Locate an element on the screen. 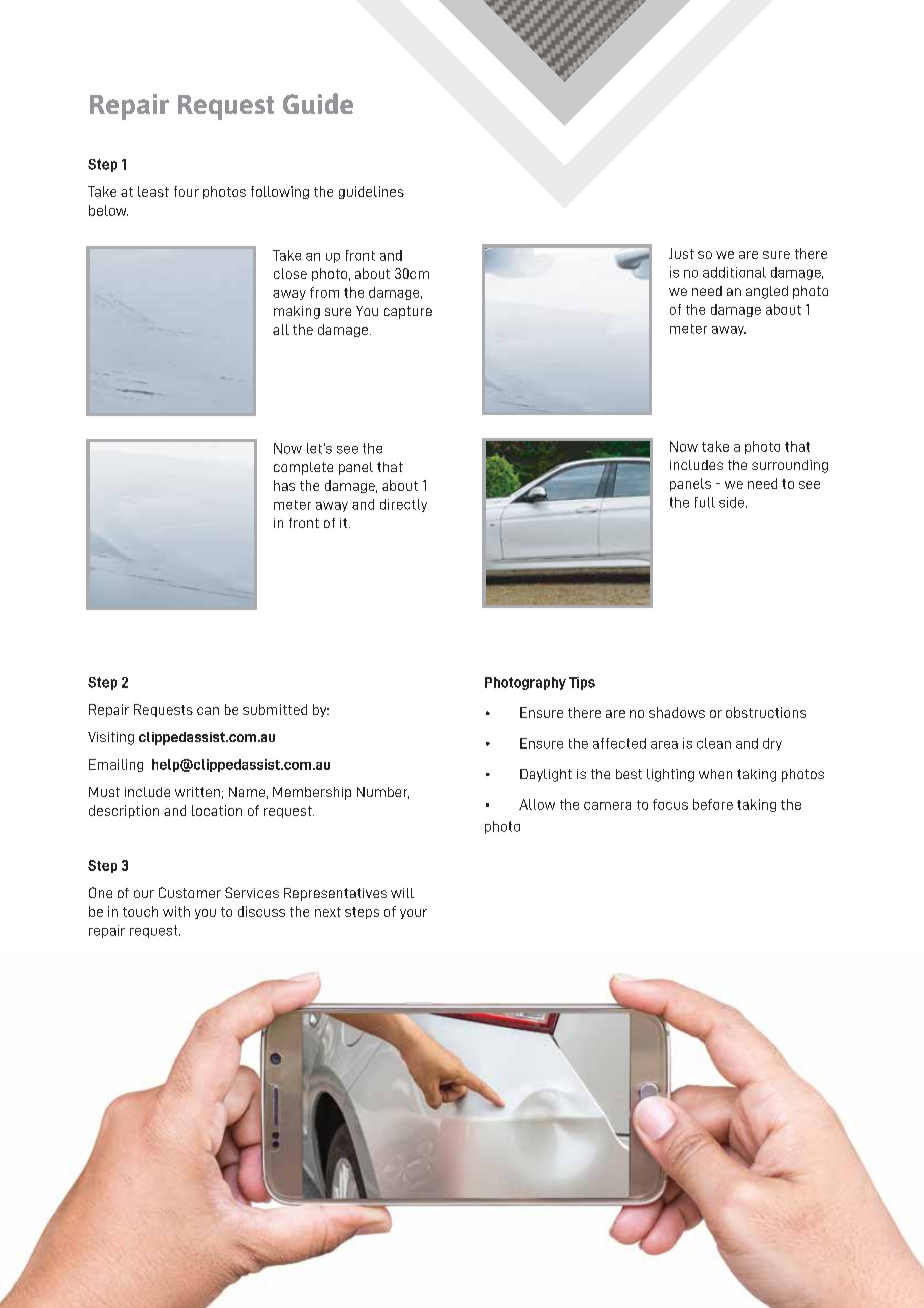  following is located at coordinates (280, 192).
